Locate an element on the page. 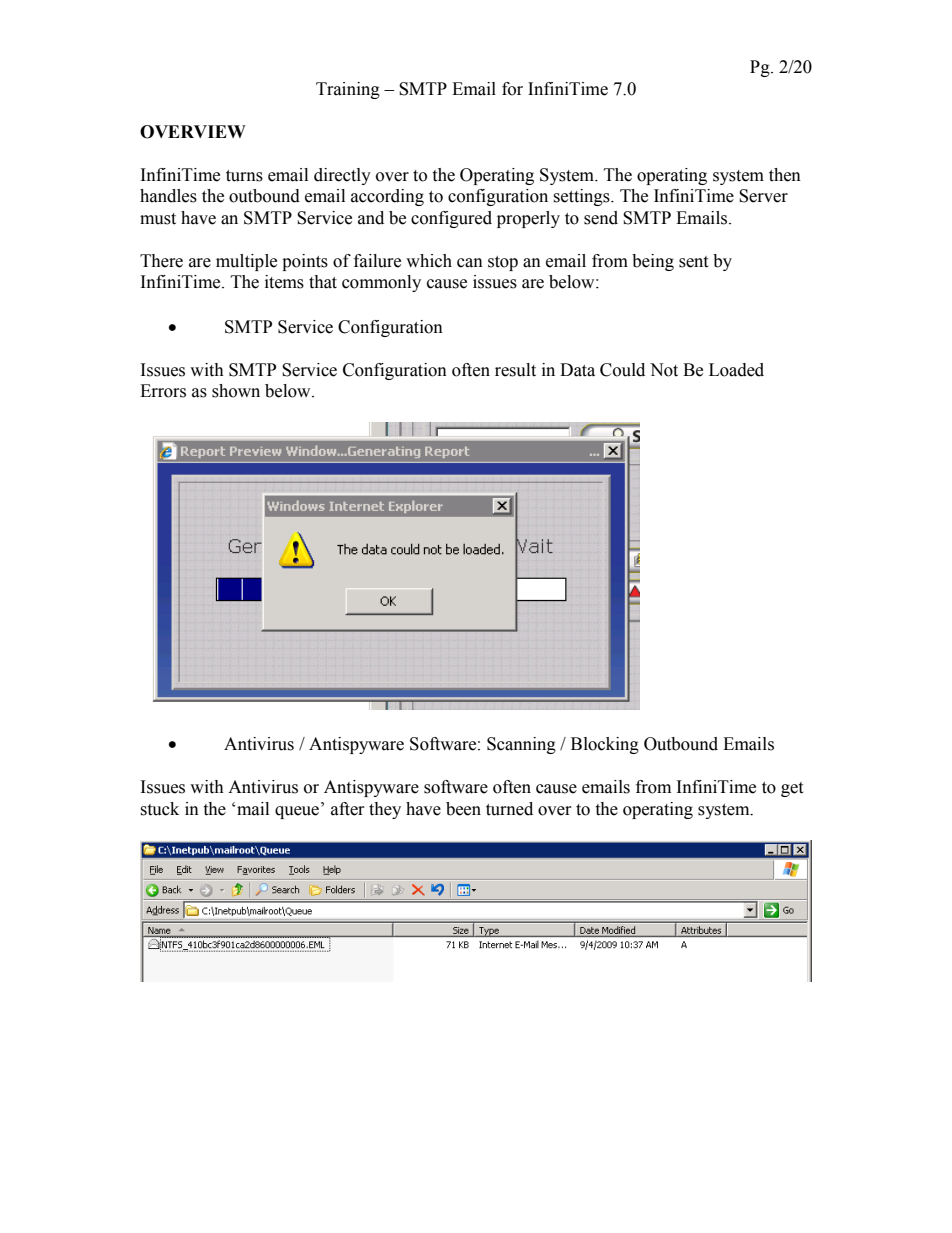 This page has width=952, height=1233. get is located at coordinates (792, 789).
